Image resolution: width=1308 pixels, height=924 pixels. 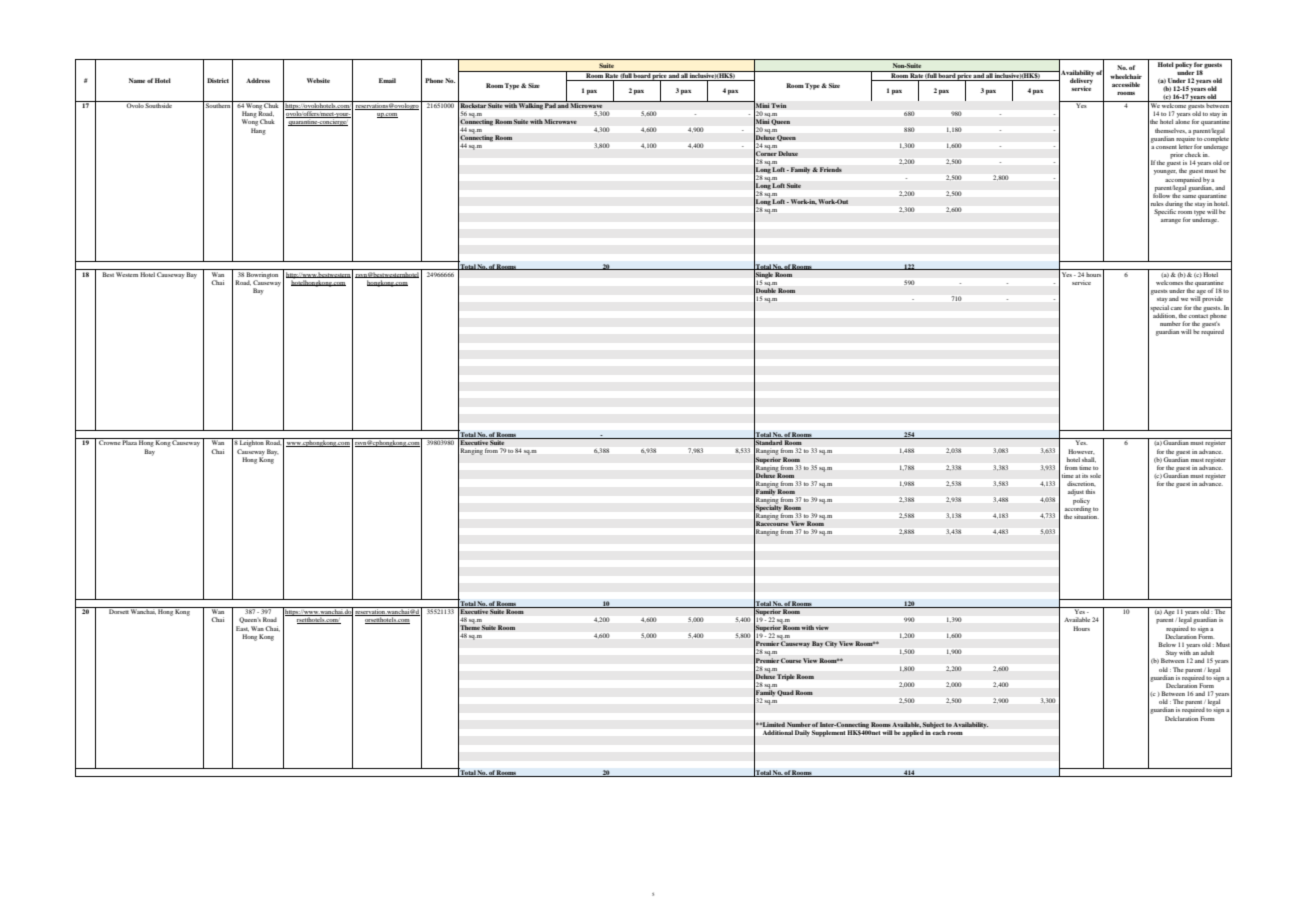 What do you see at coordinates (1126, 84) in the screenshot?
I see `accessible` at bounding box center [1126, 84].
